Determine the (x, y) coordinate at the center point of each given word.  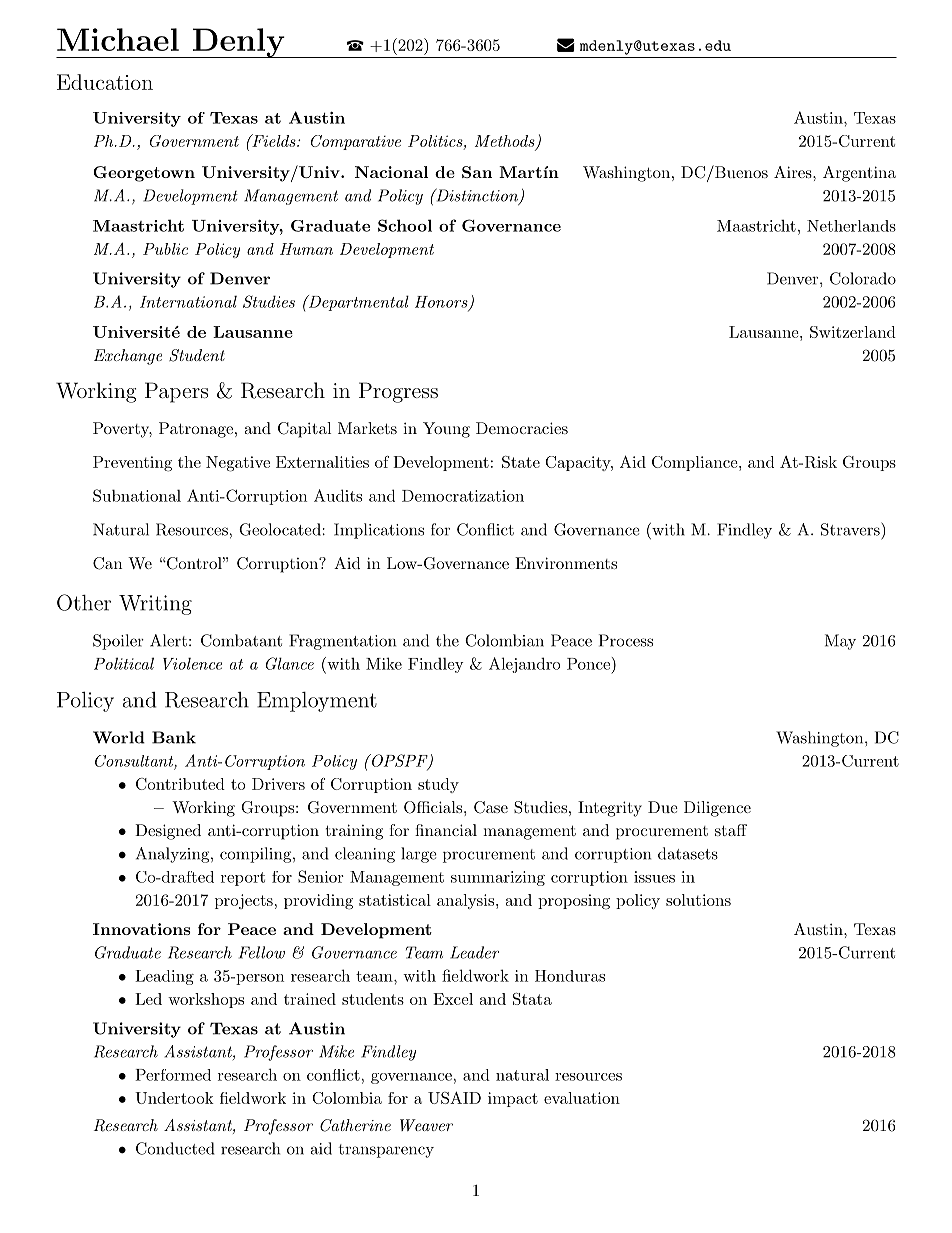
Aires (794, 172)
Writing (155, 605)
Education (105, 82)
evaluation (582, 1098)
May (840, 642)
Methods (506, 142)
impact (513, 1099)
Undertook (174, 1098)
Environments (566, 563)
